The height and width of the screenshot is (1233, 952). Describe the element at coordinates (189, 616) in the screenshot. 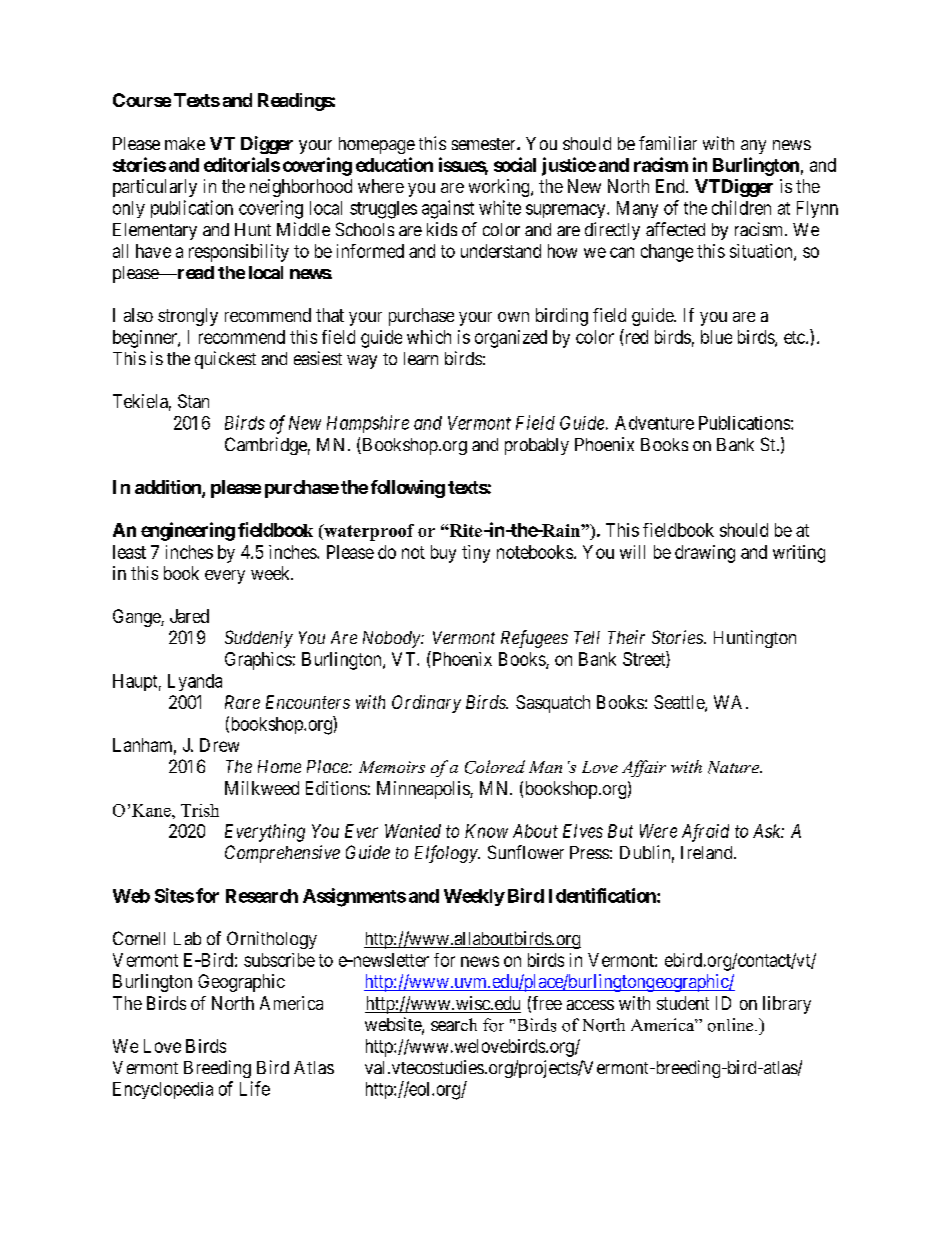

I see `Jared` at that location.
